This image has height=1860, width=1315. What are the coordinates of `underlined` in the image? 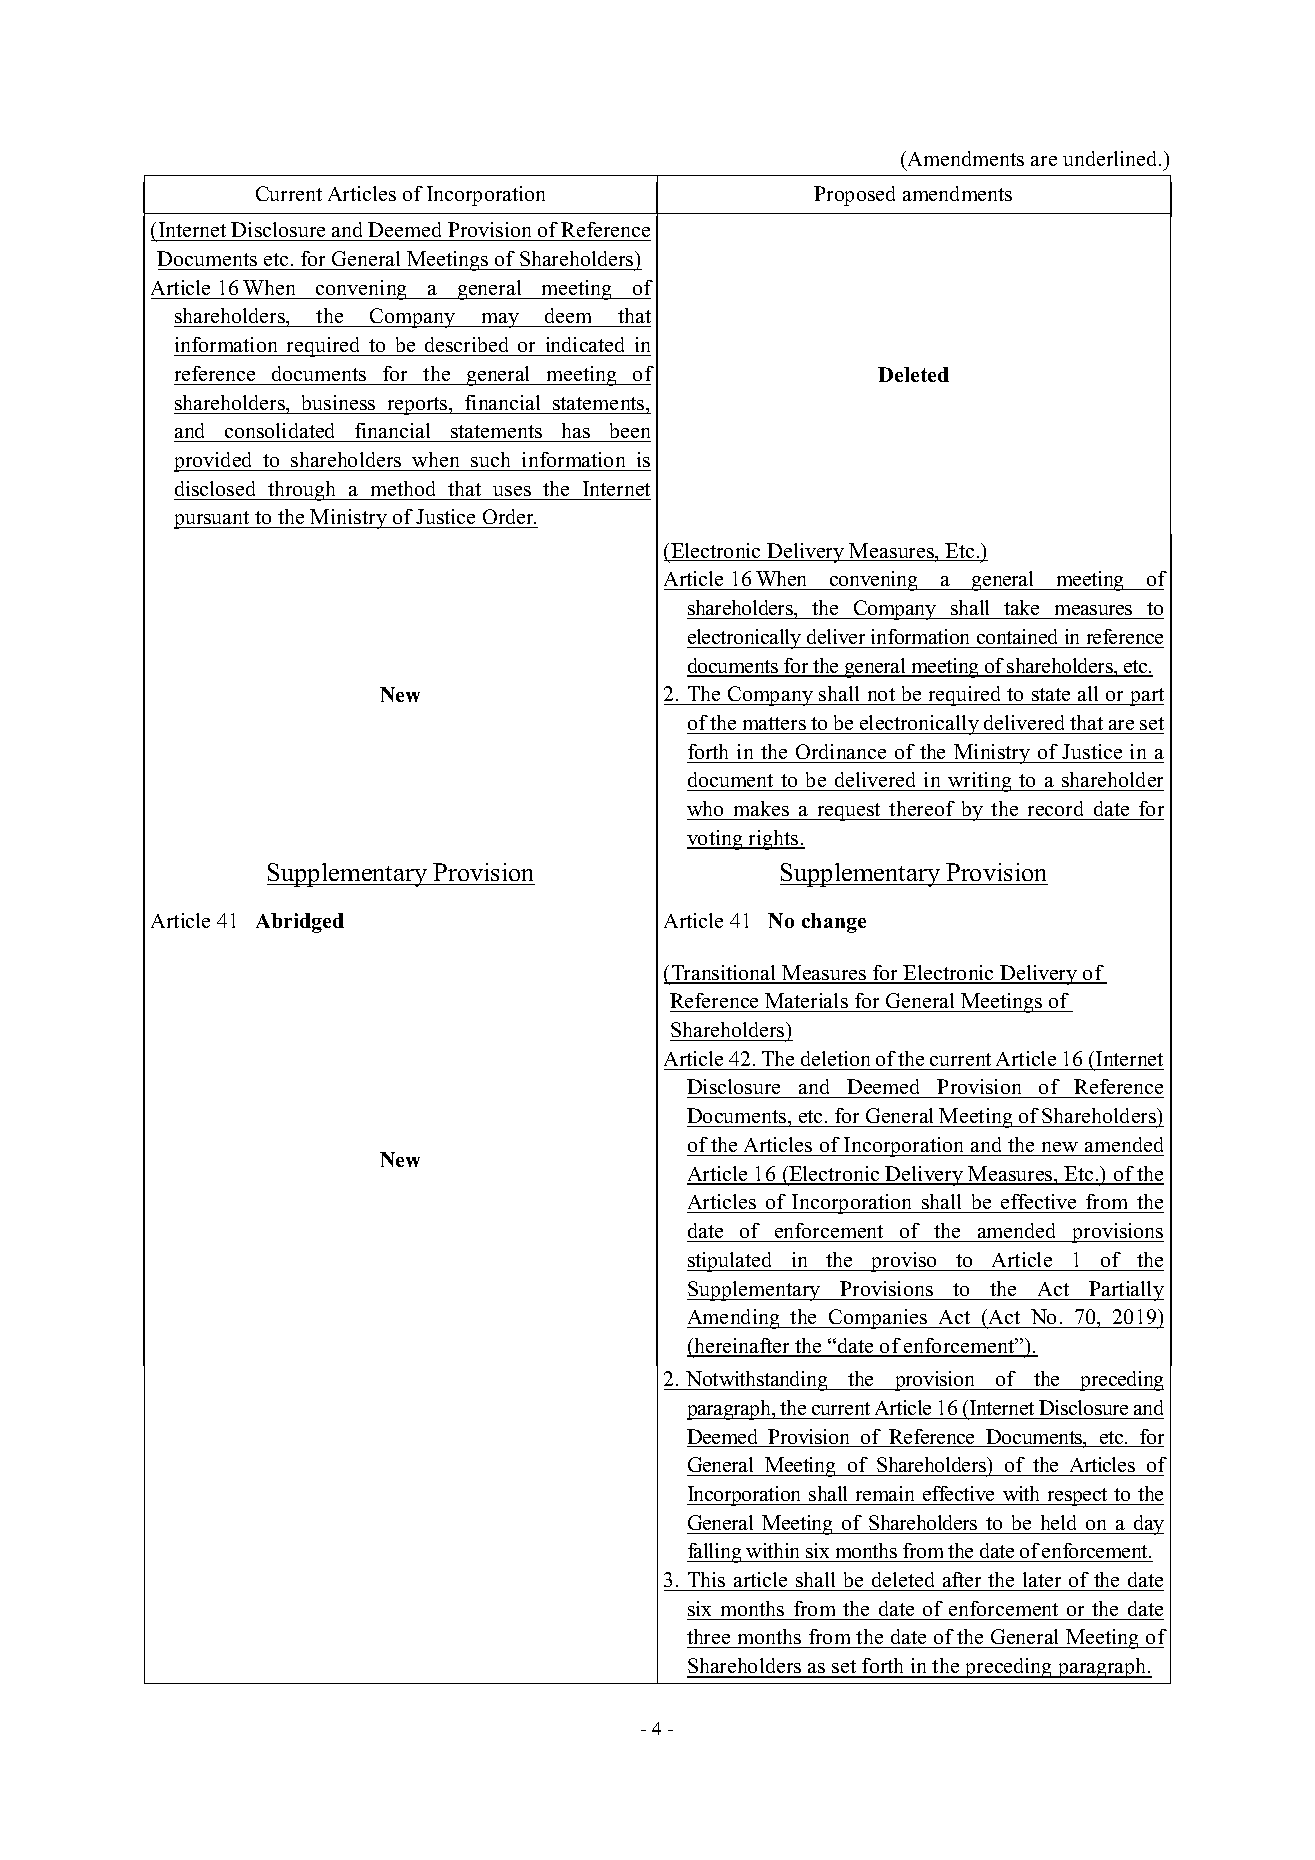 It's located at (1111, 158).
